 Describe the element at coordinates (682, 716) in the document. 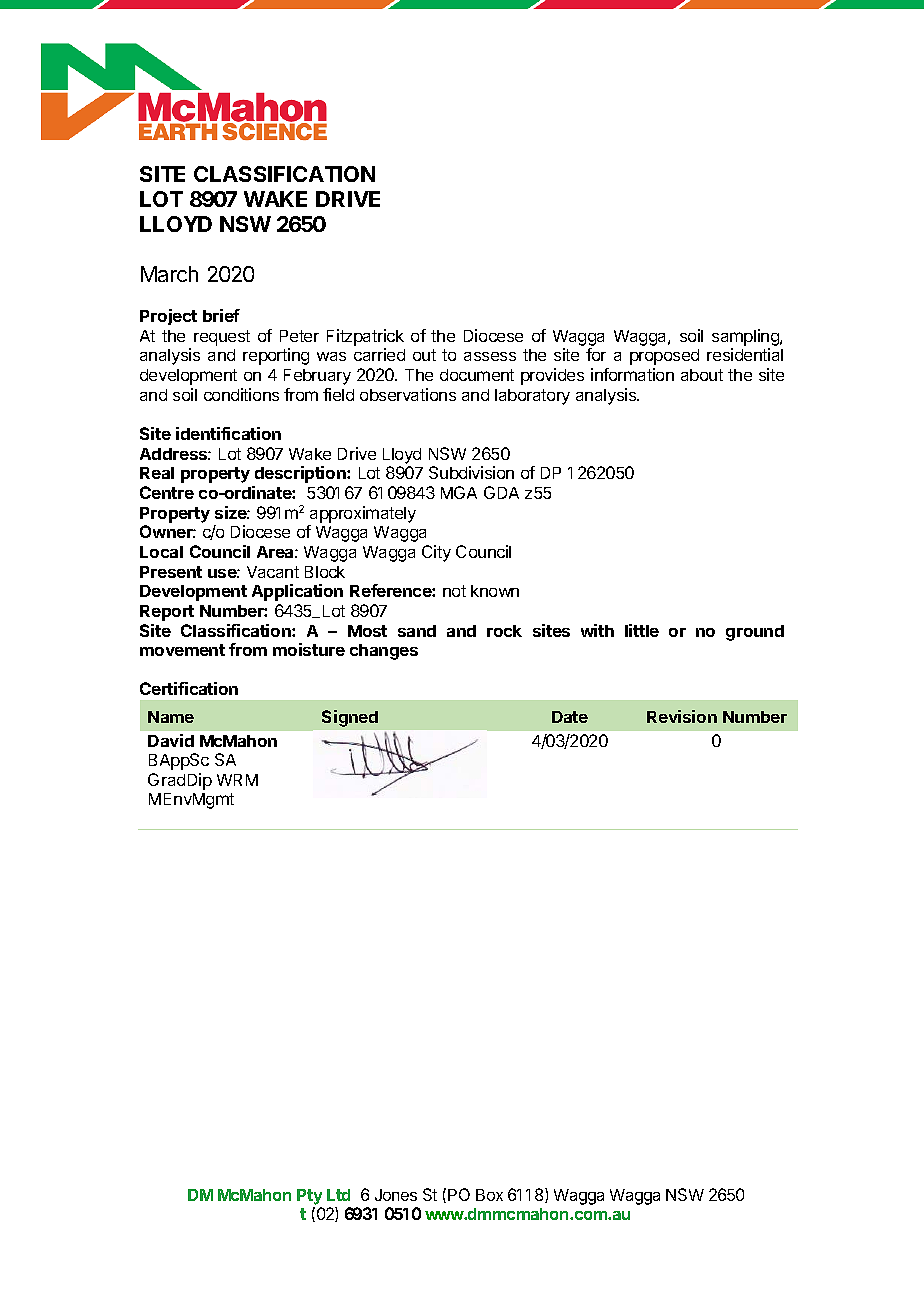

I see `Revision` at that location.
